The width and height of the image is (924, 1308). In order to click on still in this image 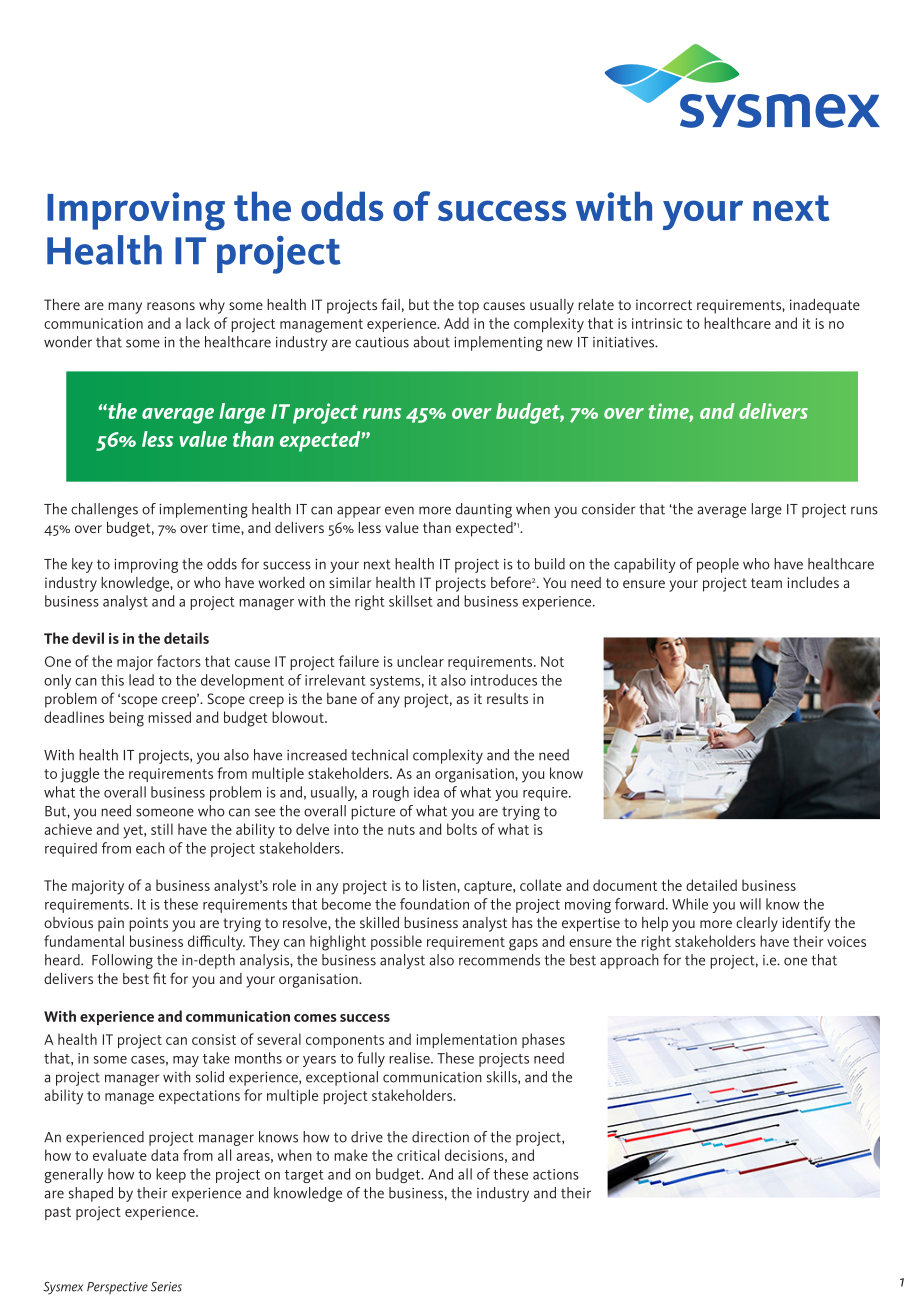, I will do `click(162, 829)`.
